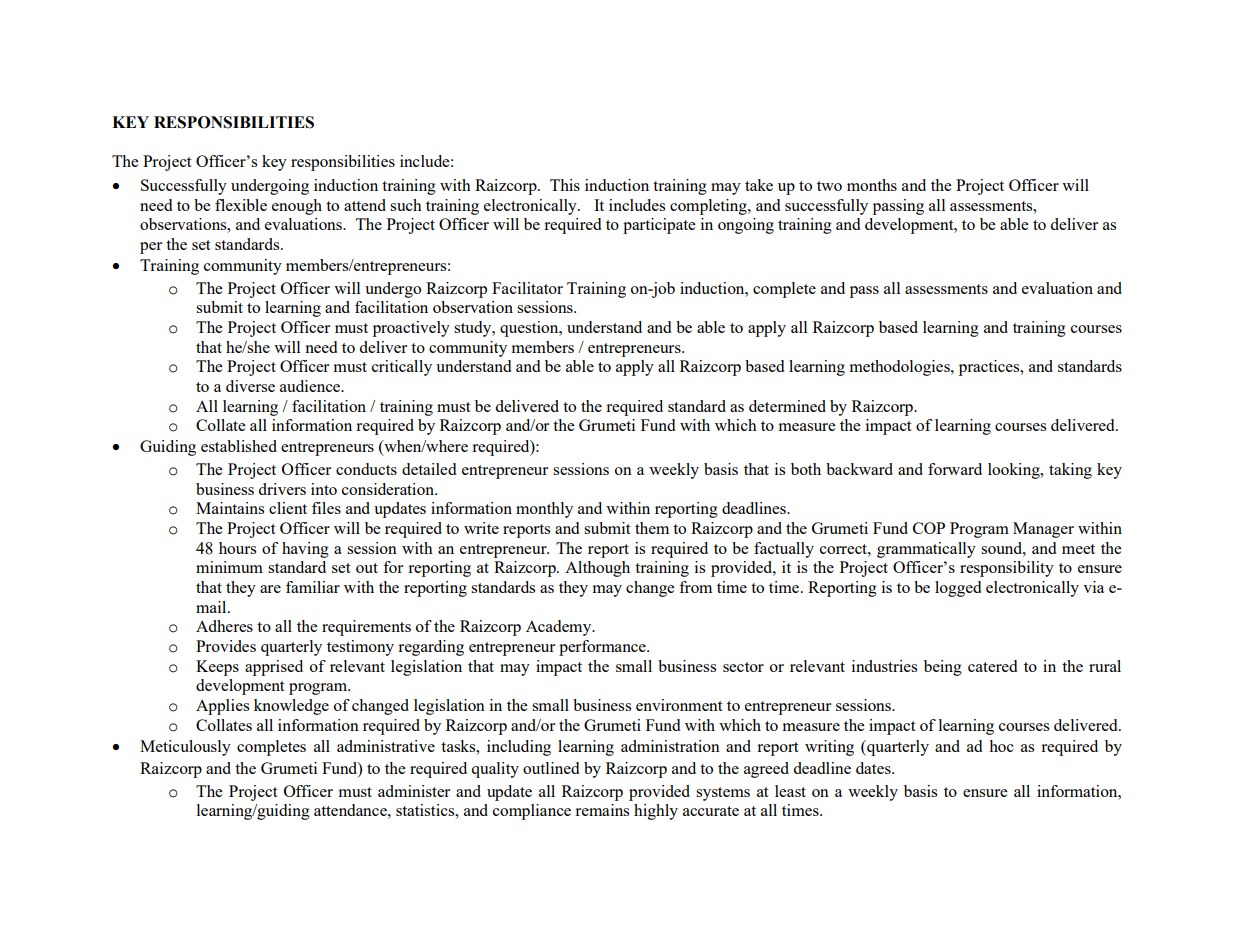  I want to click on familiar, so click(313, 587).
